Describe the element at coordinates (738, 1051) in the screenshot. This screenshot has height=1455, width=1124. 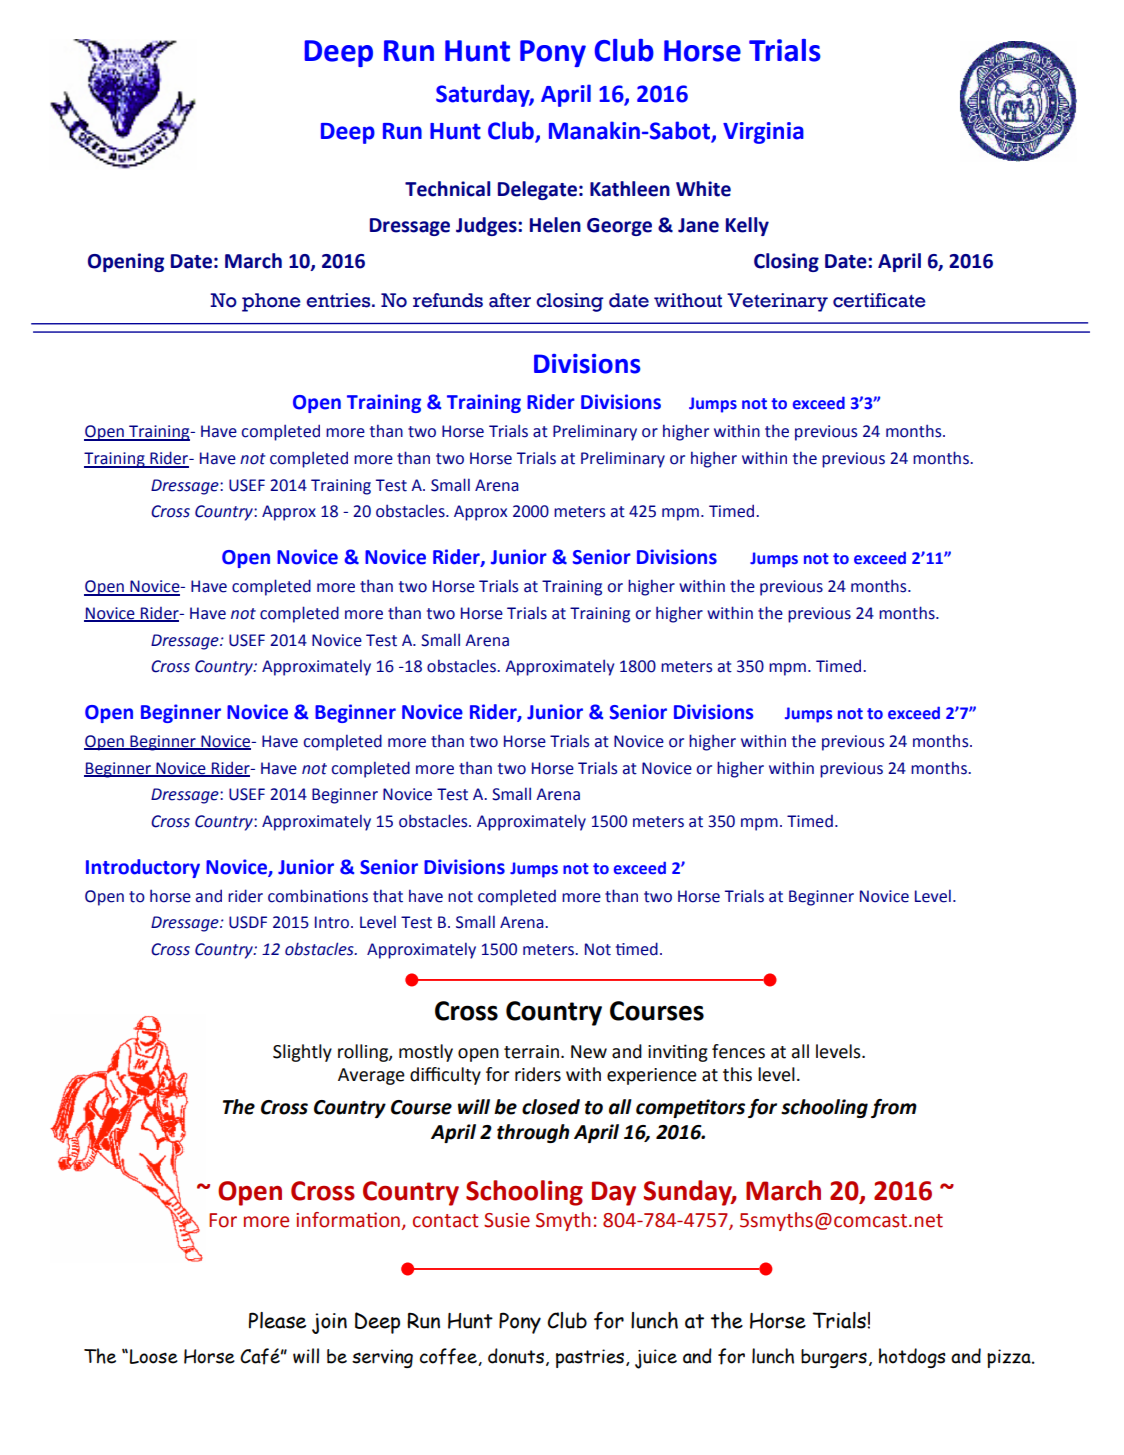
I see `fences` at that location.
